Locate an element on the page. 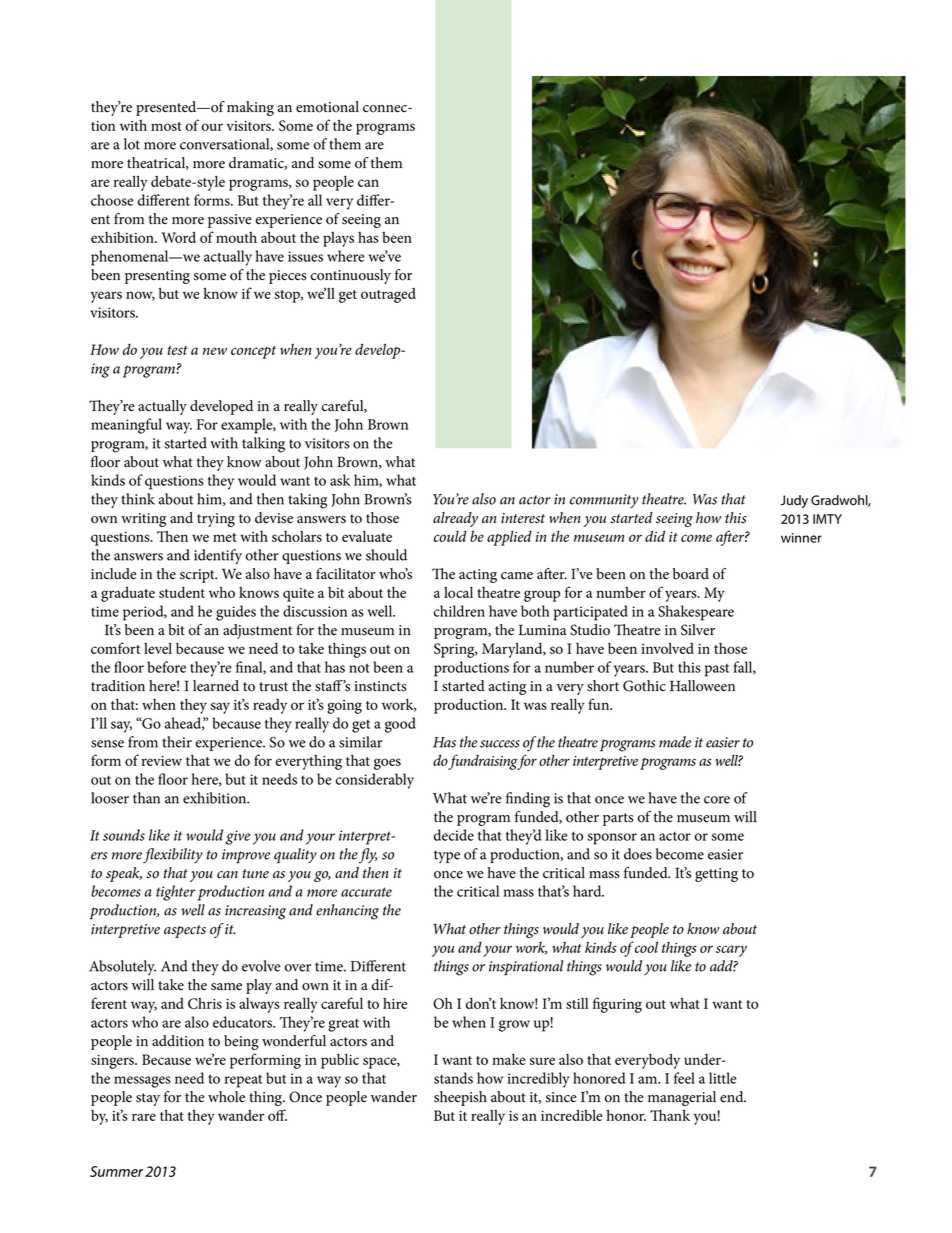 Image resolution: width=952 pixels, height=1233 pixels. most is located at coordinates (166, 126).
